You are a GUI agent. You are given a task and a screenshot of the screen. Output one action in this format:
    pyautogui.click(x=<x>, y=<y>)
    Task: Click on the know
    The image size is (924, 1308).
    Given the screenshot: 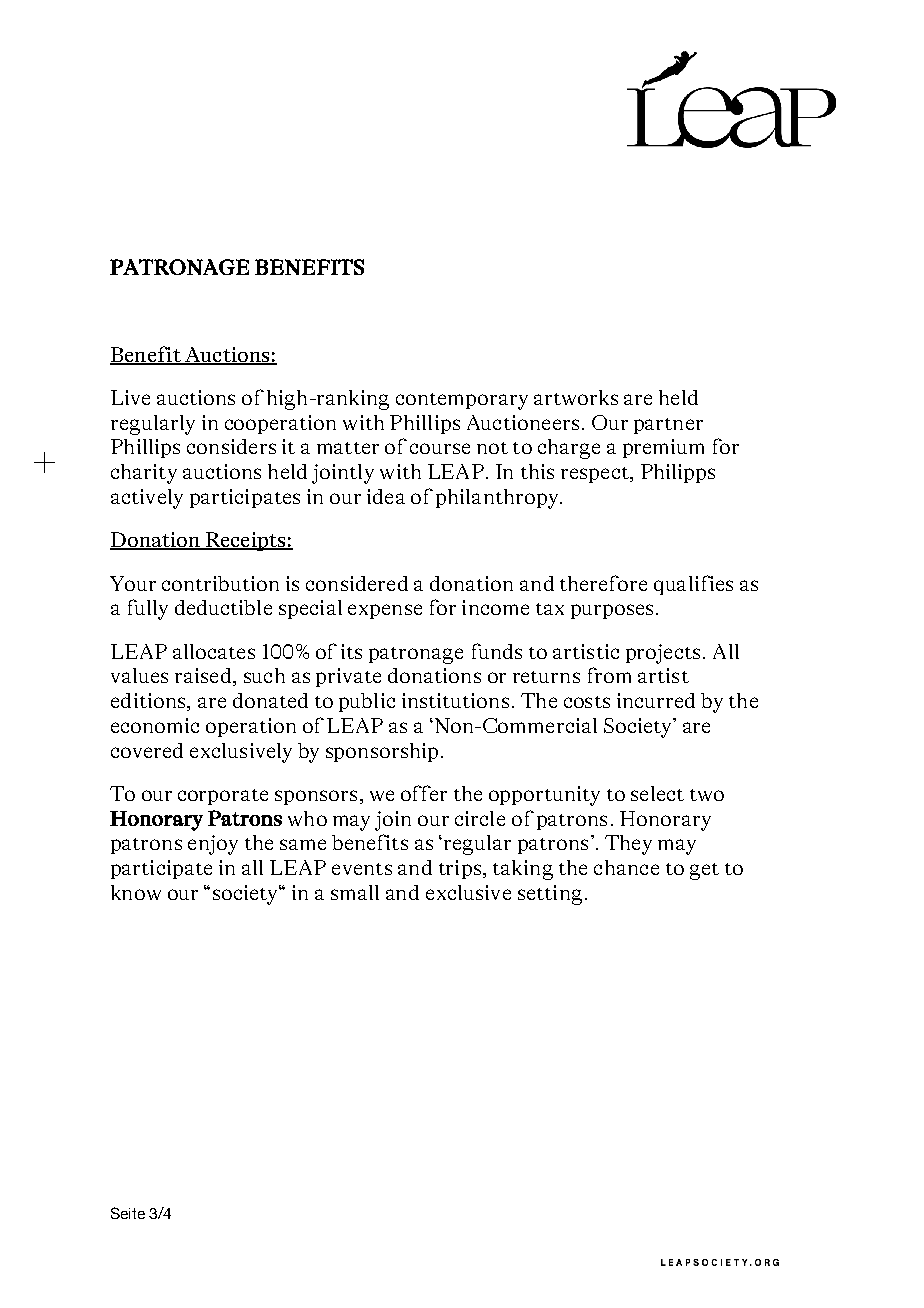 What is the action you would take?
    pyautogui.click(x=136, y=892)
